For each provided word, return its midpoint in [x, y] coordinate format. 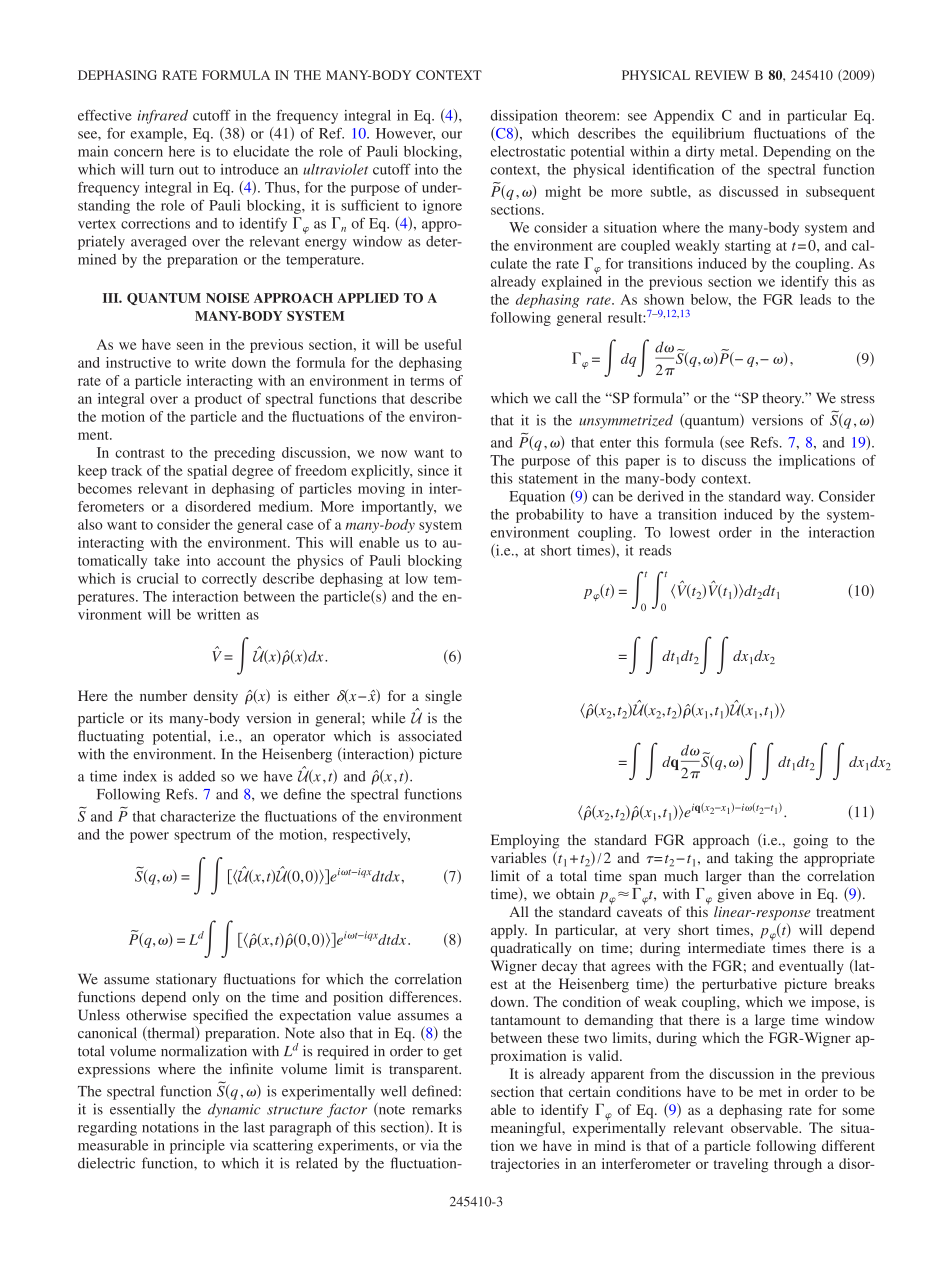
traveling [741, 1165]
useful [443, 344]
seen [190, 346]
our [452, 135]
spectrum [202, 837]
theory [783, 399]
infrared [163, 117]
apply [509, 931]
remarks [437, 1109]
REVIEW [722, 75]
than [761, 875]
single [443, 697]
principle [197, 1146]
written [218, 614]
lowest [690, 532]
